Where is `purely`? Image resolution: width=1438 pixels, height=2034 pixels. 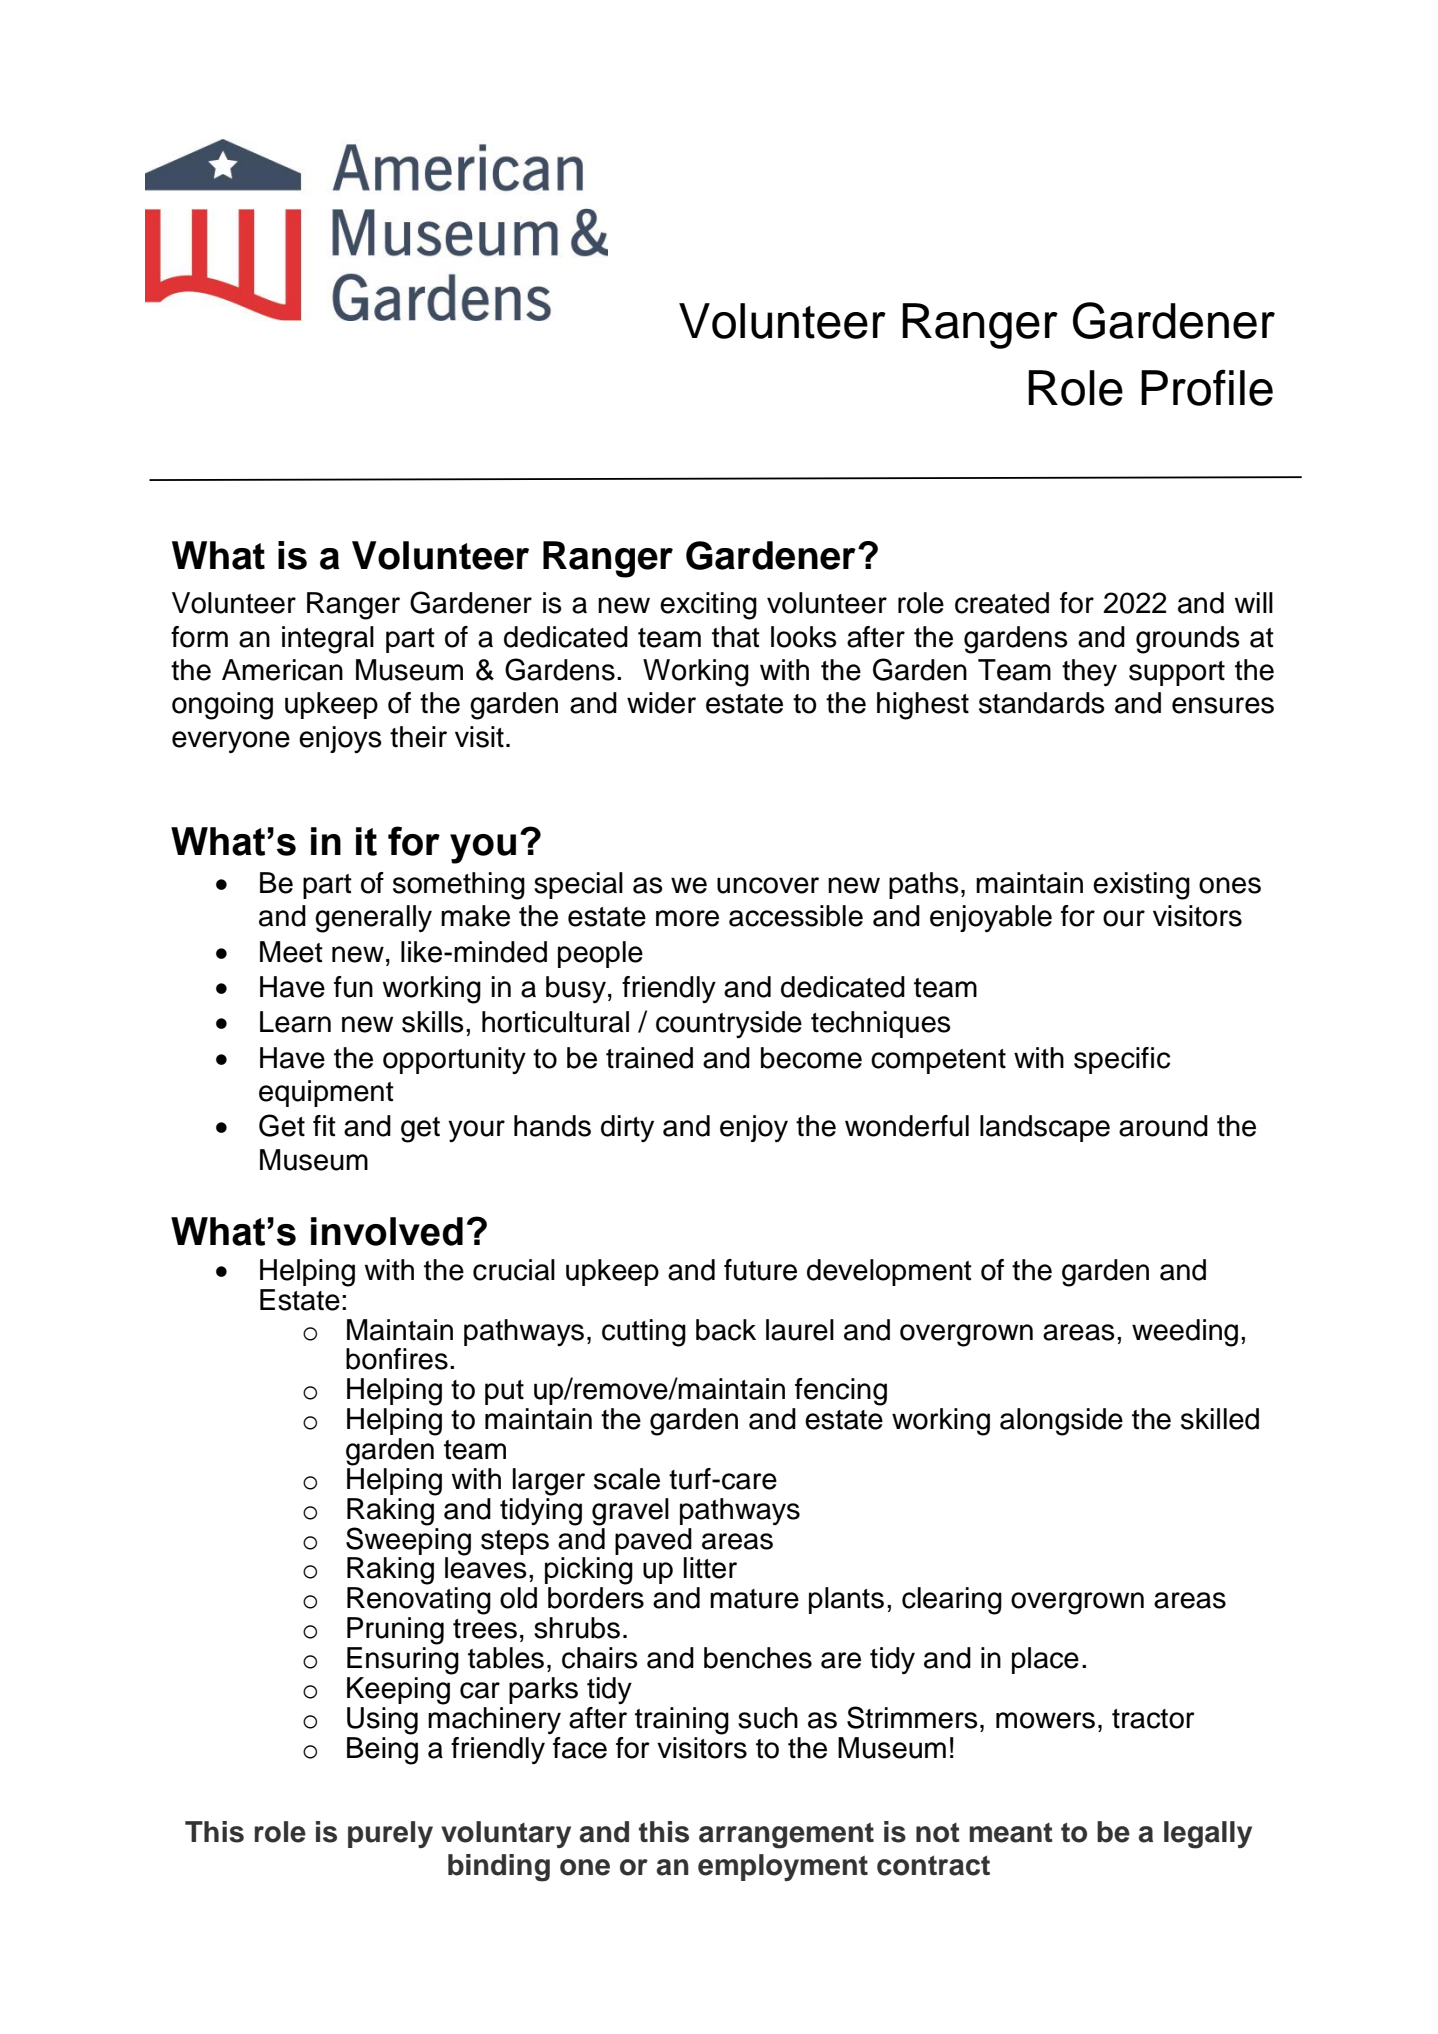
purely is located at coordinates (390, 1834).
